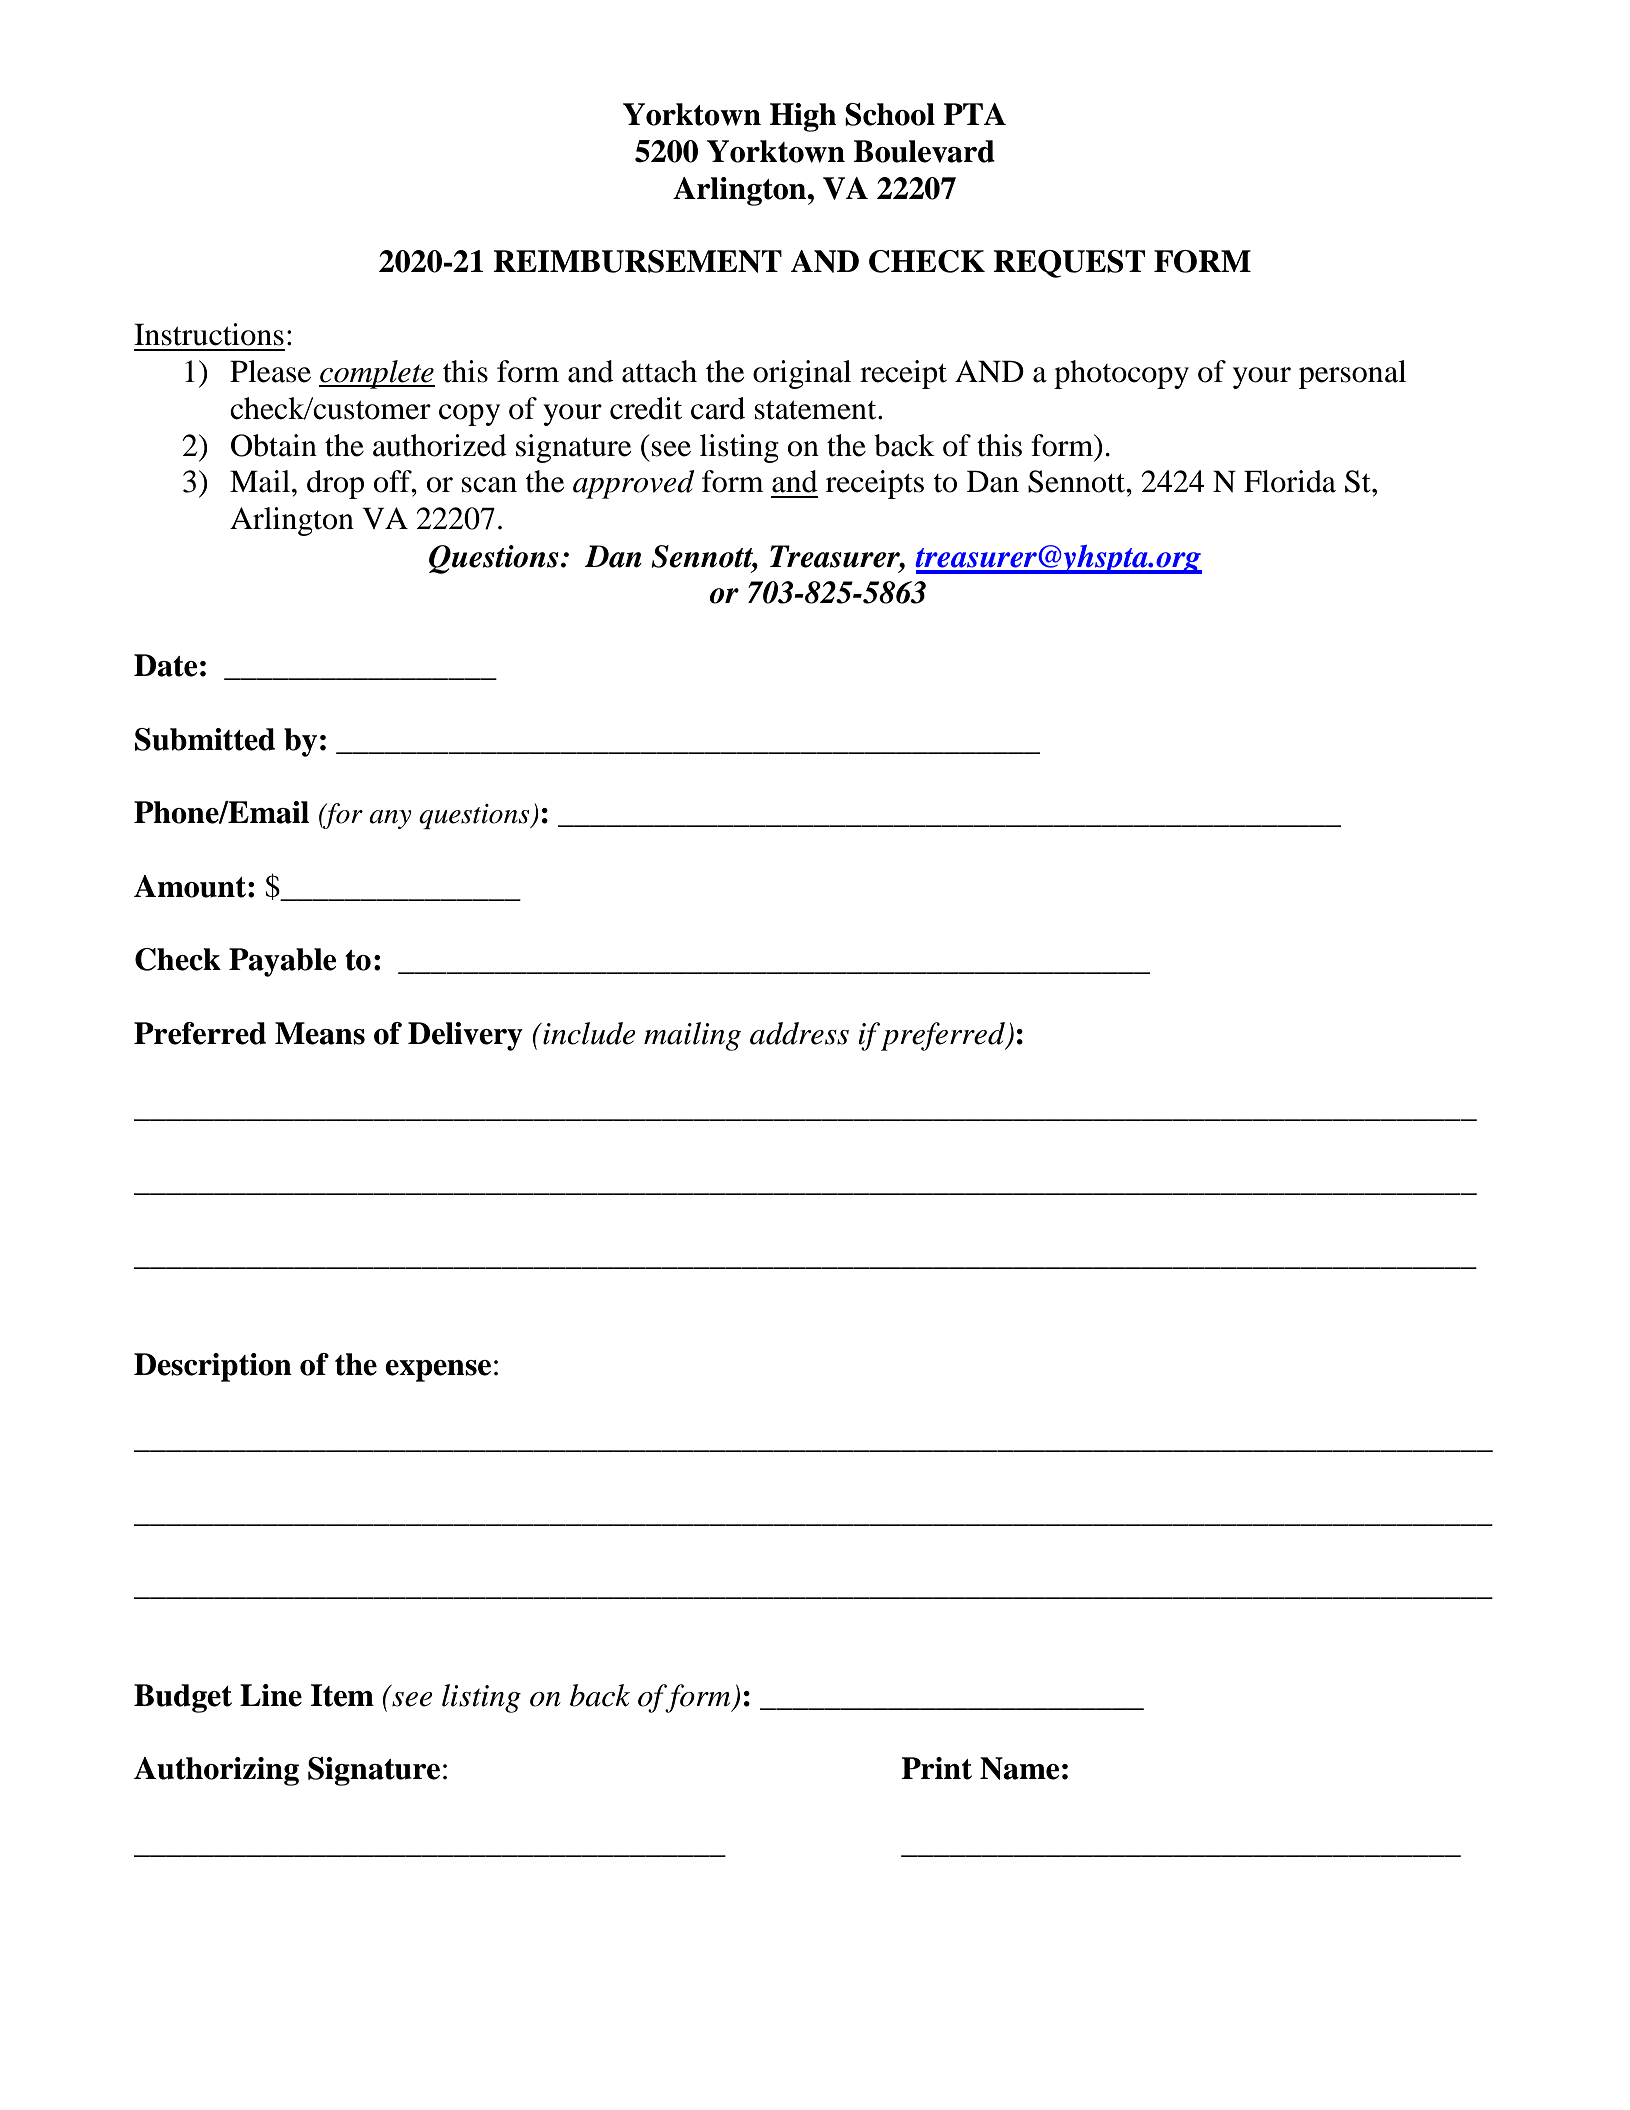 This screenshot has width=1630, height=2110. Describe the element at coordinates (1020, 1768) in the screenshot. I see `Name` at that location.
